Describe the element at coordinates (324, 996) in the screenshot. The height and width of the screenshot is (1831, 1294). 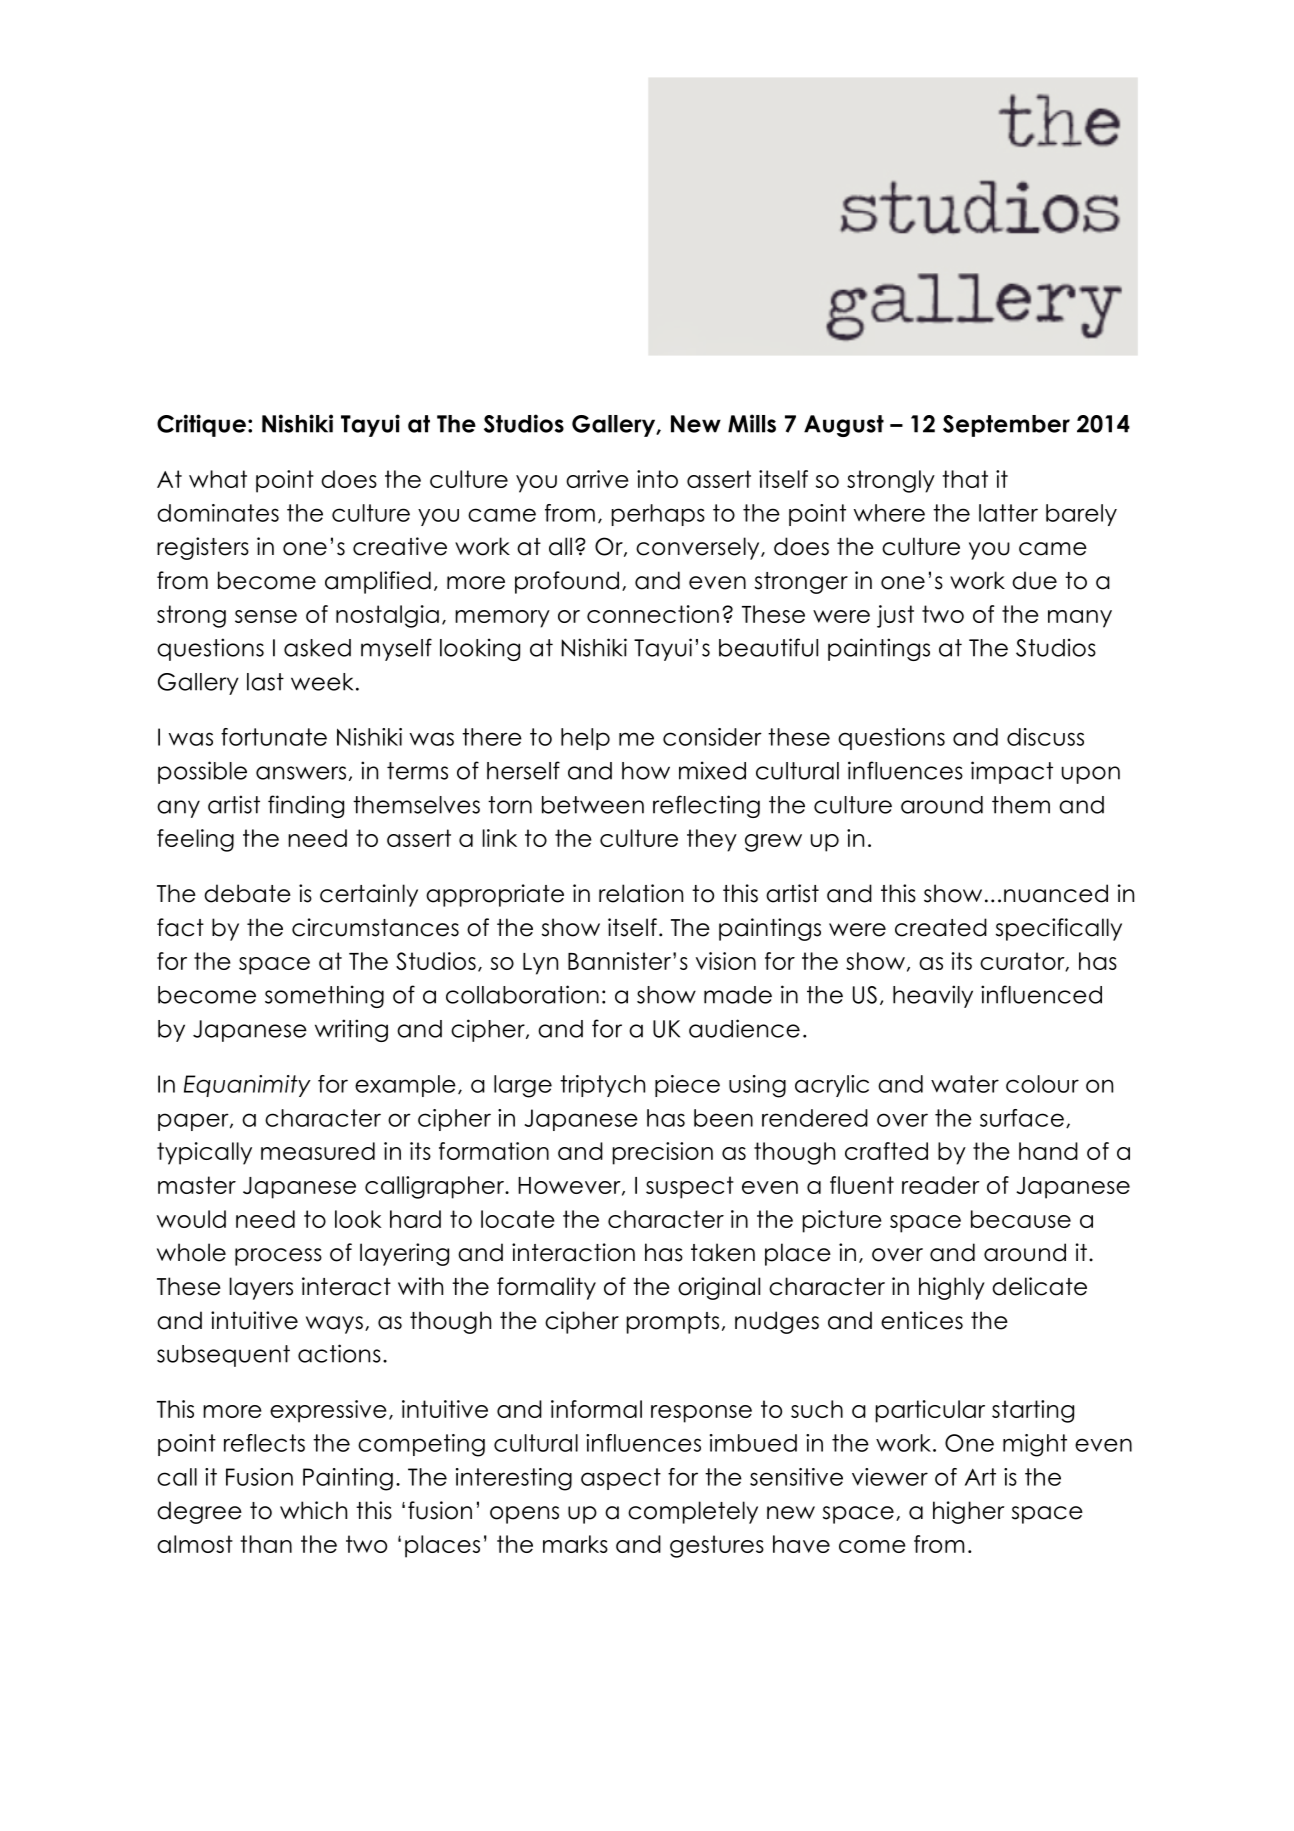
I see `something` at that location.
